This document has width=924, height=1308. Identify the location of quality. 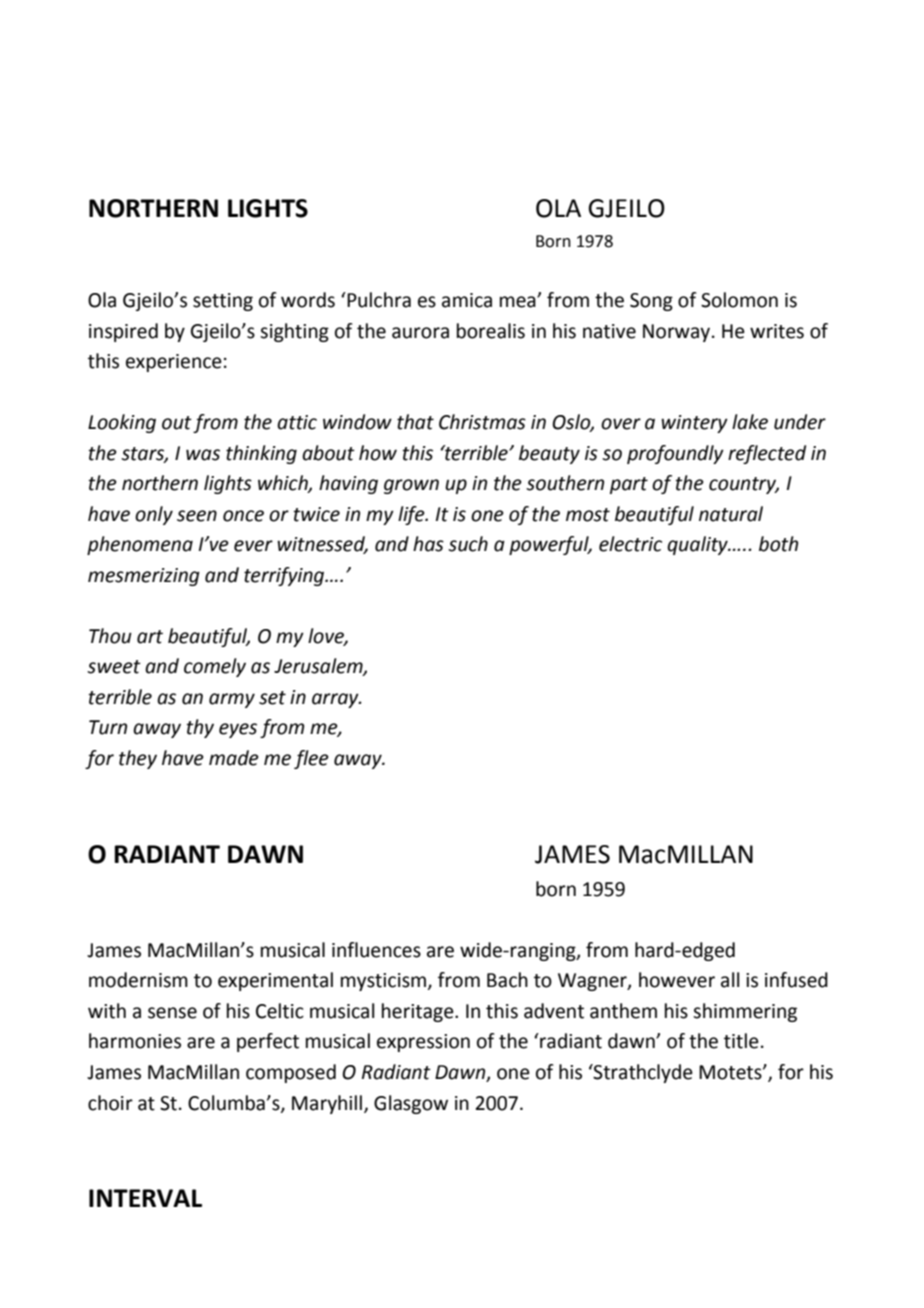
(698, 545).
